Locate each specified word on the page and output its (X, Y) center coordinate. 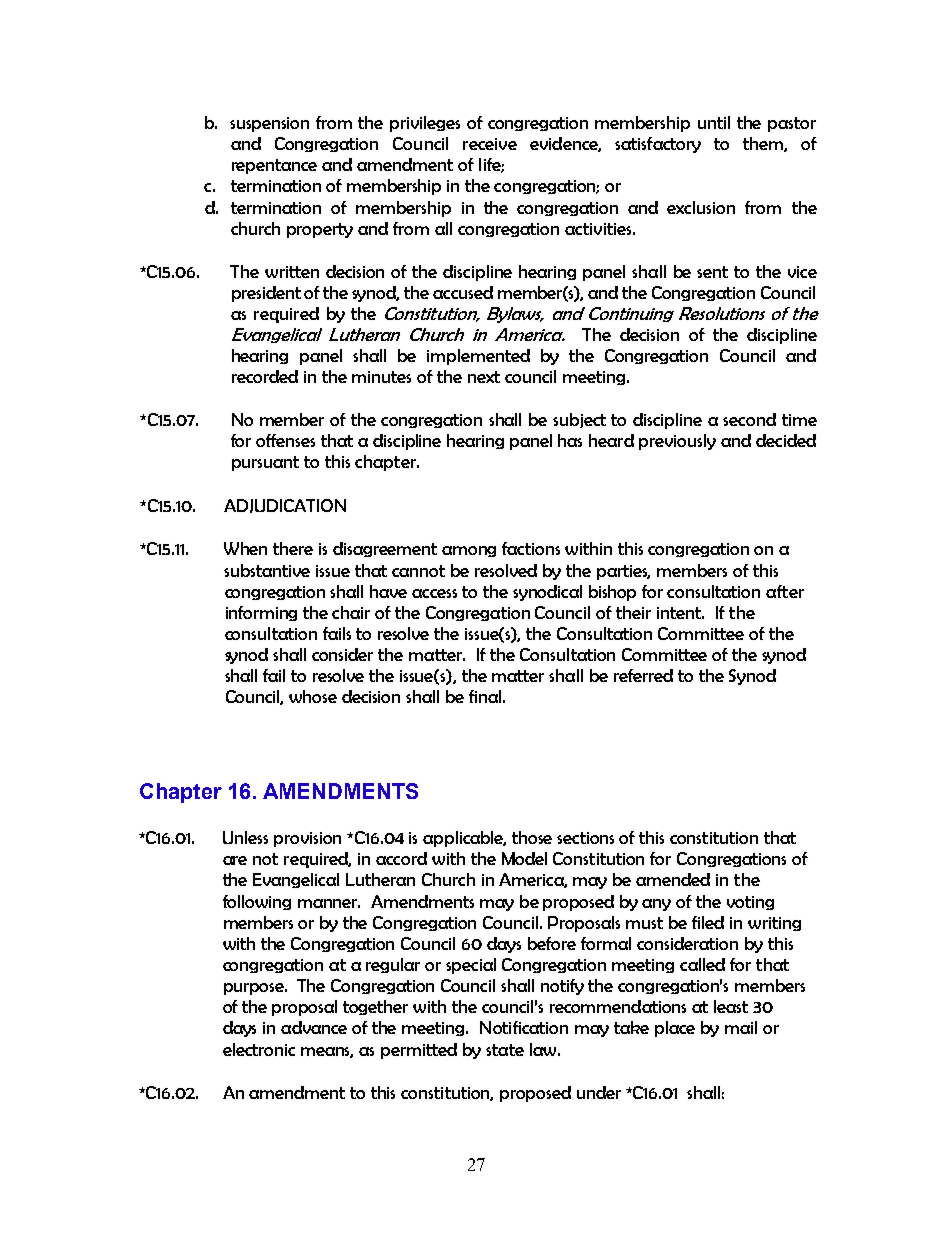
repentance (274, 166)
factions (531, 548)
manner (329, 903)
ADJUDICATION (285, 506)
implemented (478, 357)
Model (524, 858)
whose (313, 696)
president (266, 294)
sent (712, 272)
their (633, 612)
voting (750, 903)
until (714, 122)
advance (314, 1027)
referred (643, 675)
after (785, 591)
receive (490, 144)
